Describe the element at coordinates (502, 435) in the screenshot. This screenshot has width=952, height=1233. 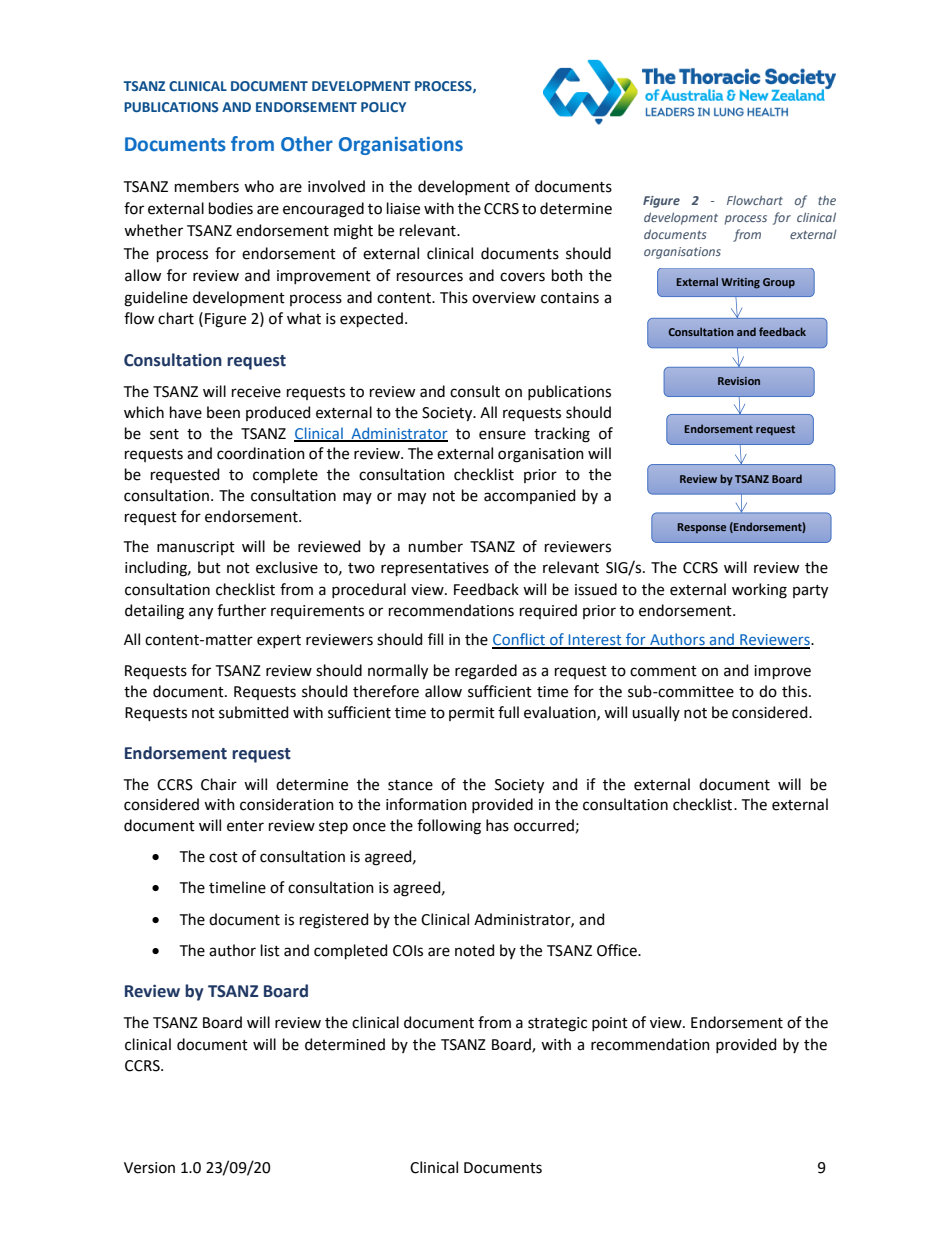
I see `ensure` at that location.
